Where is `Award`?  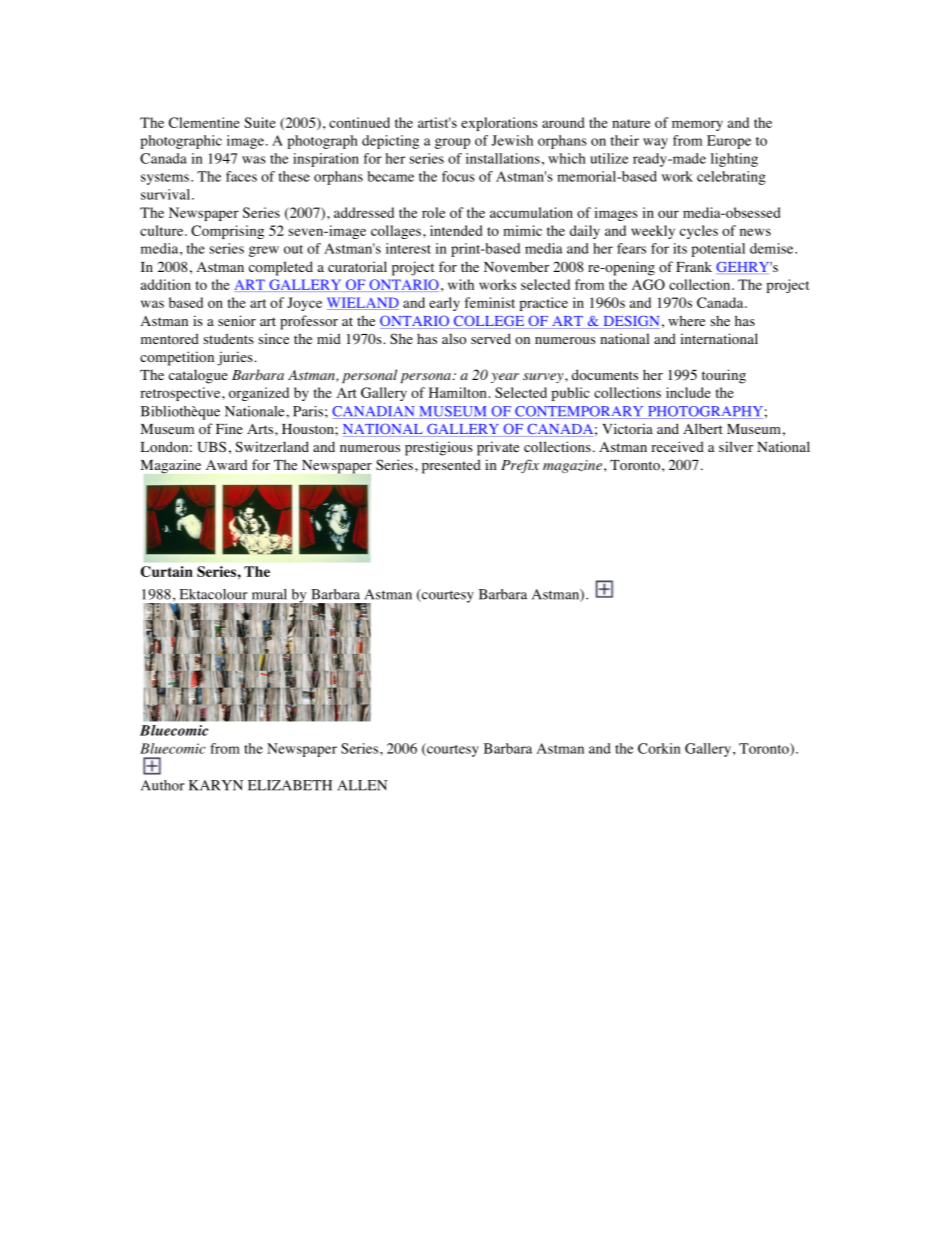
Award is located at coordinates (226, 465).
